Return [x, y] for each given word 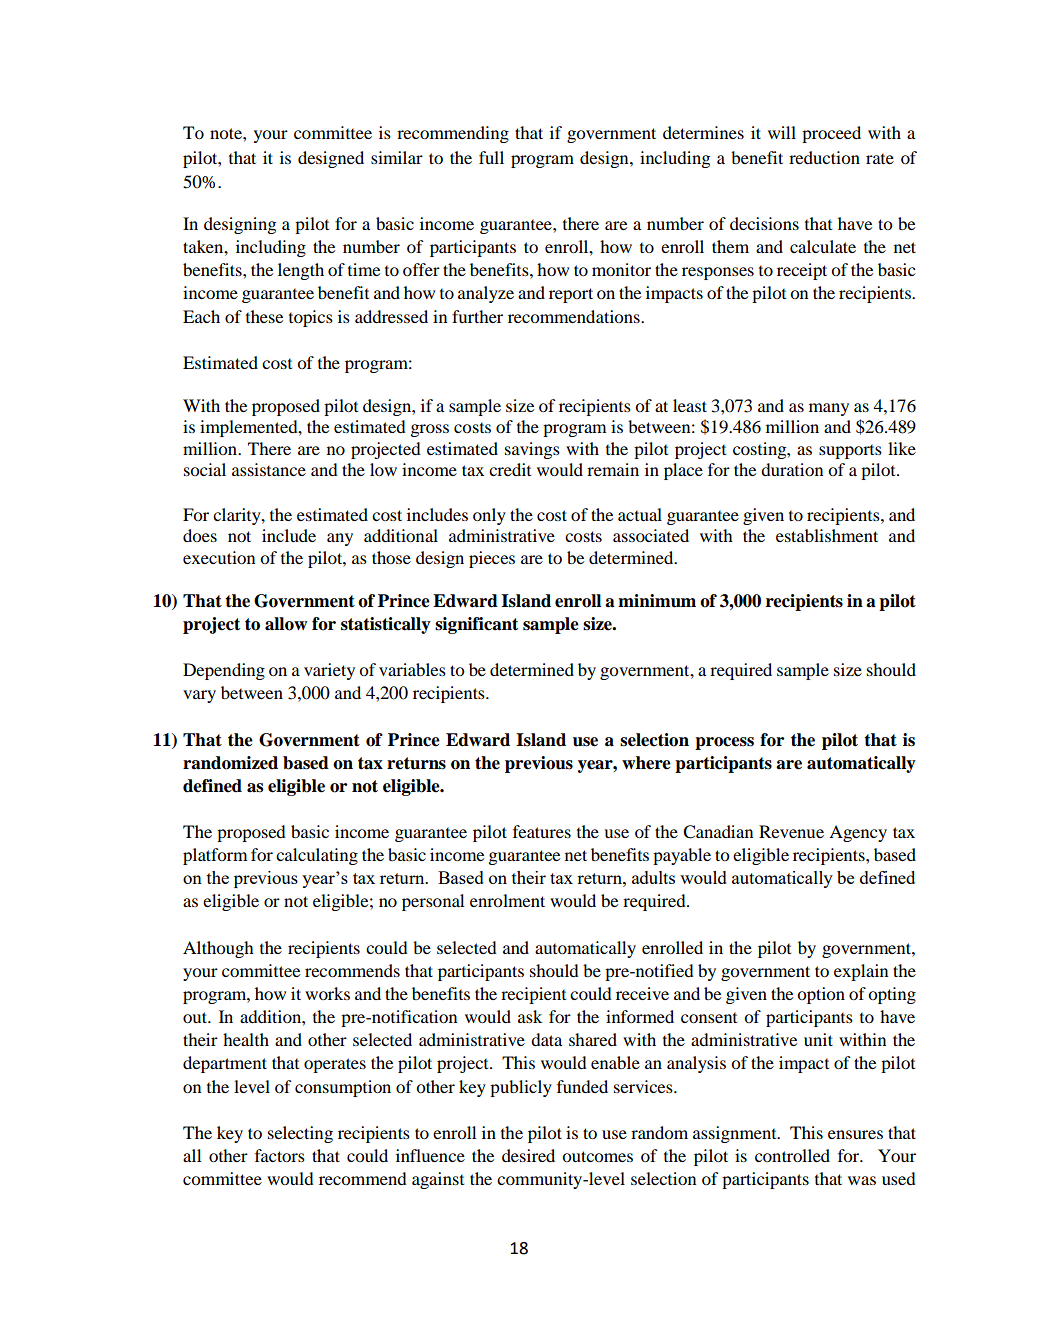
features [542, 831]
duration [792, 469]
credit [510, 469]
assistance [269, 469]
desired [528, 1155]
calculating [317, 856]
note [227, 133]
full [491, 157]
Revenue [791, 831]
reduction [824, 157]
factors [280, 1155]
